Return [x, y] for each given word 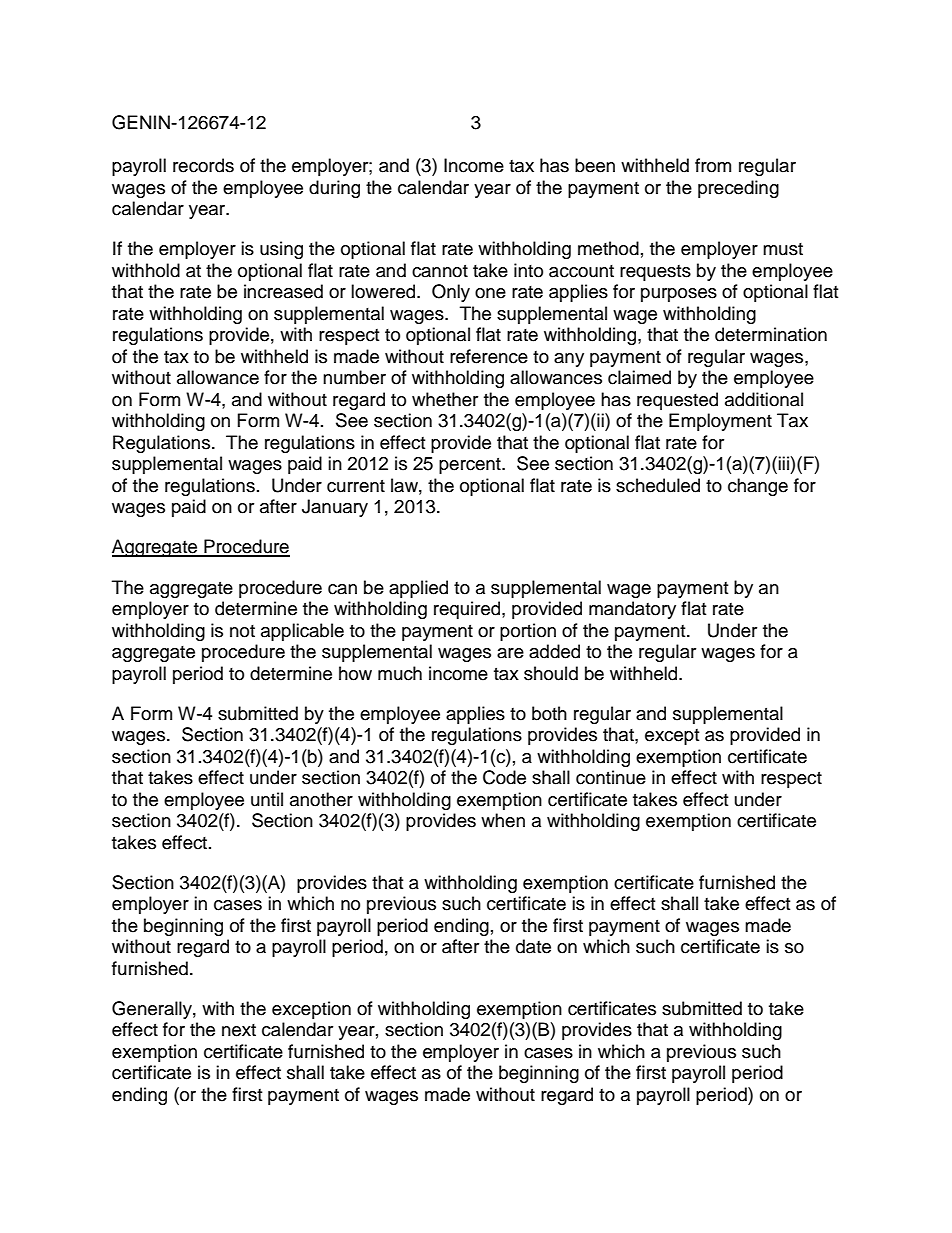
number [354, 377]
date [533, 946]
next [239, 1030]
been [595, 165]
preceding [738, 189]
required [467, 610]
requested [677, 401]
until [267, 799]
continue [611, 777]
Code [504, 777]
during [334, 189]
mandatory [632, 610]
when [503, 820]
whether [445, 399]
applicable [302, 632]
